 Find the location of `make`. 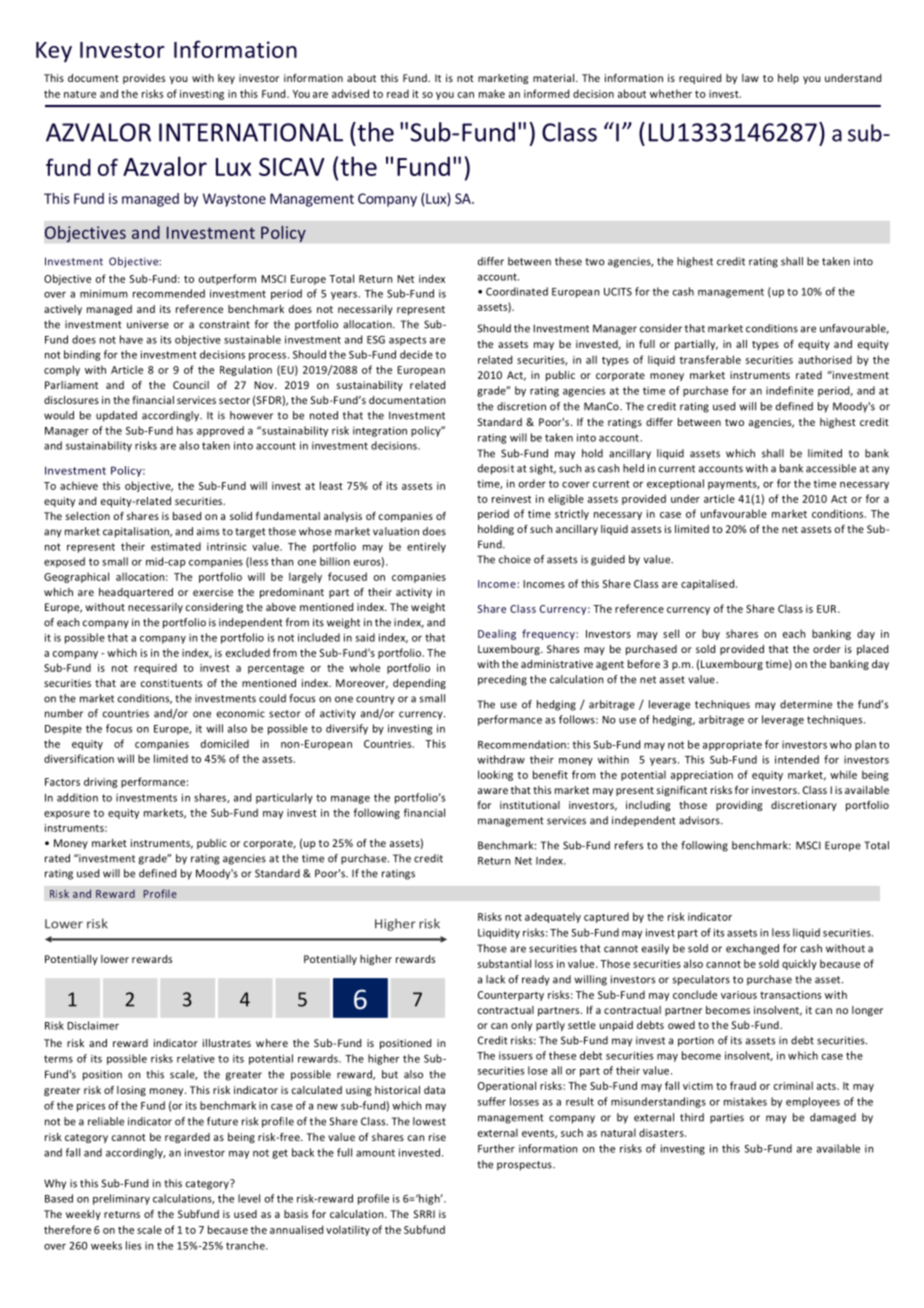

make is located at coordinates (492, 93).
